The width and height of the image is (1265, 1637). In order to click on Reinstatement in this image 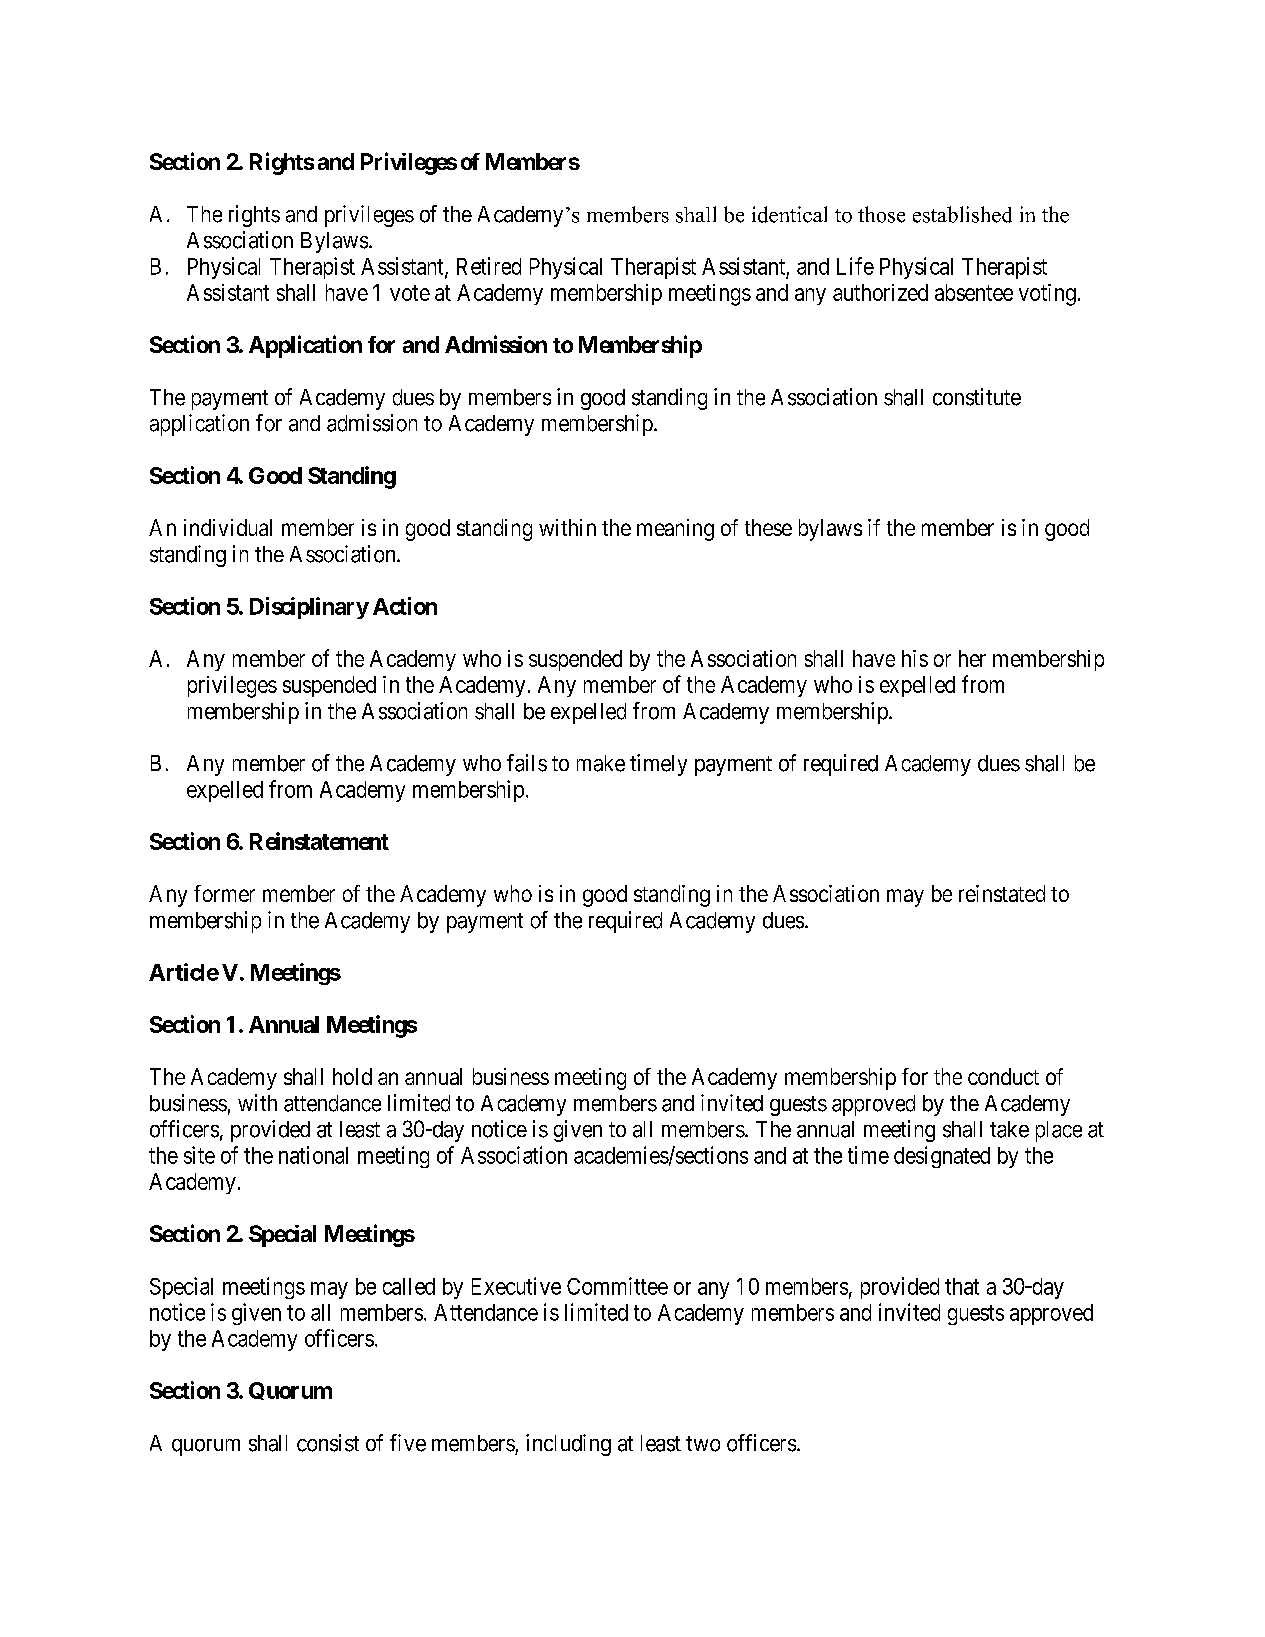, I will do `click(319, 841)`.
